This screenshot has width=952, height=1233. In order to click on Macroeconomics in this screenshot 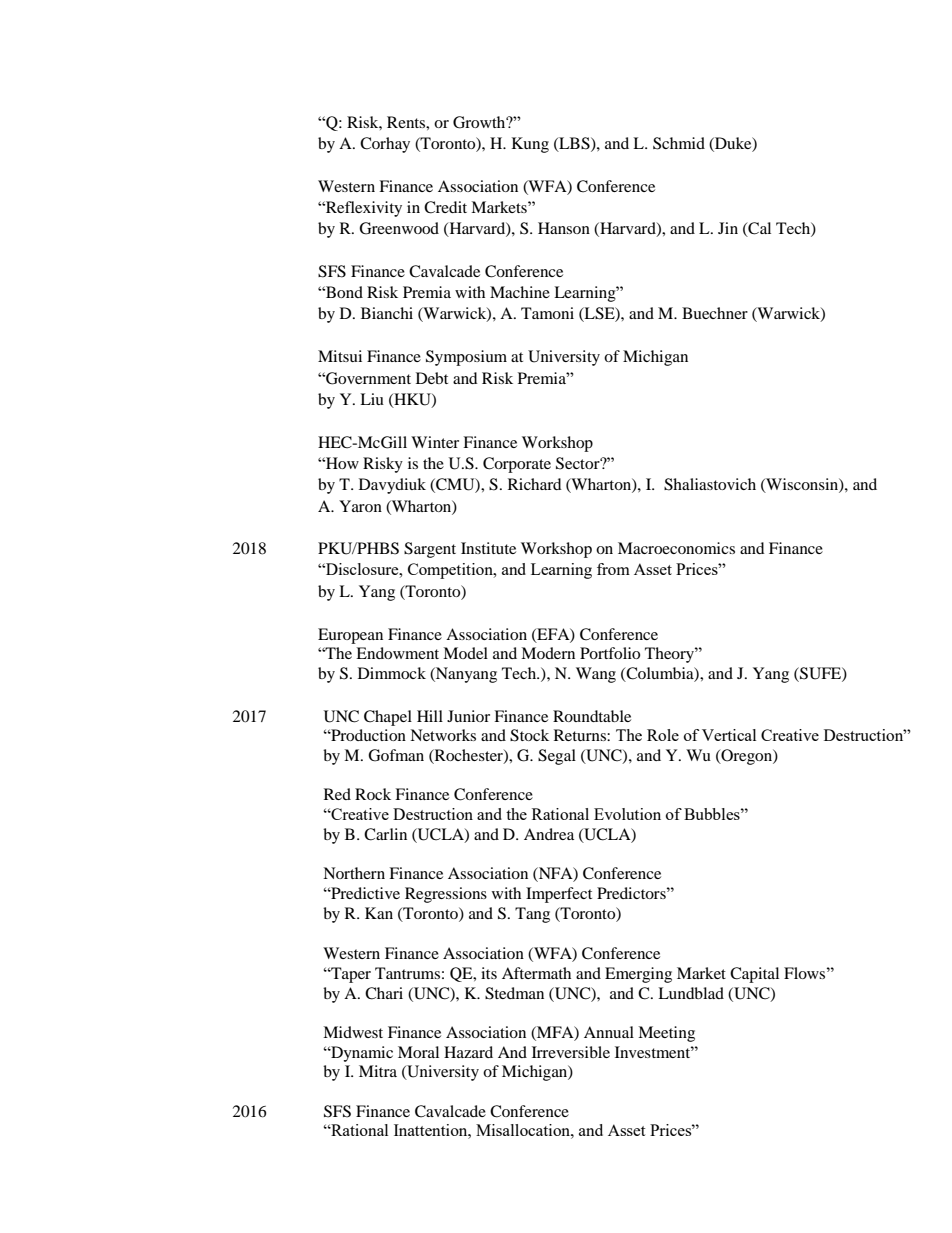, I will do `click(676, 548)`.
